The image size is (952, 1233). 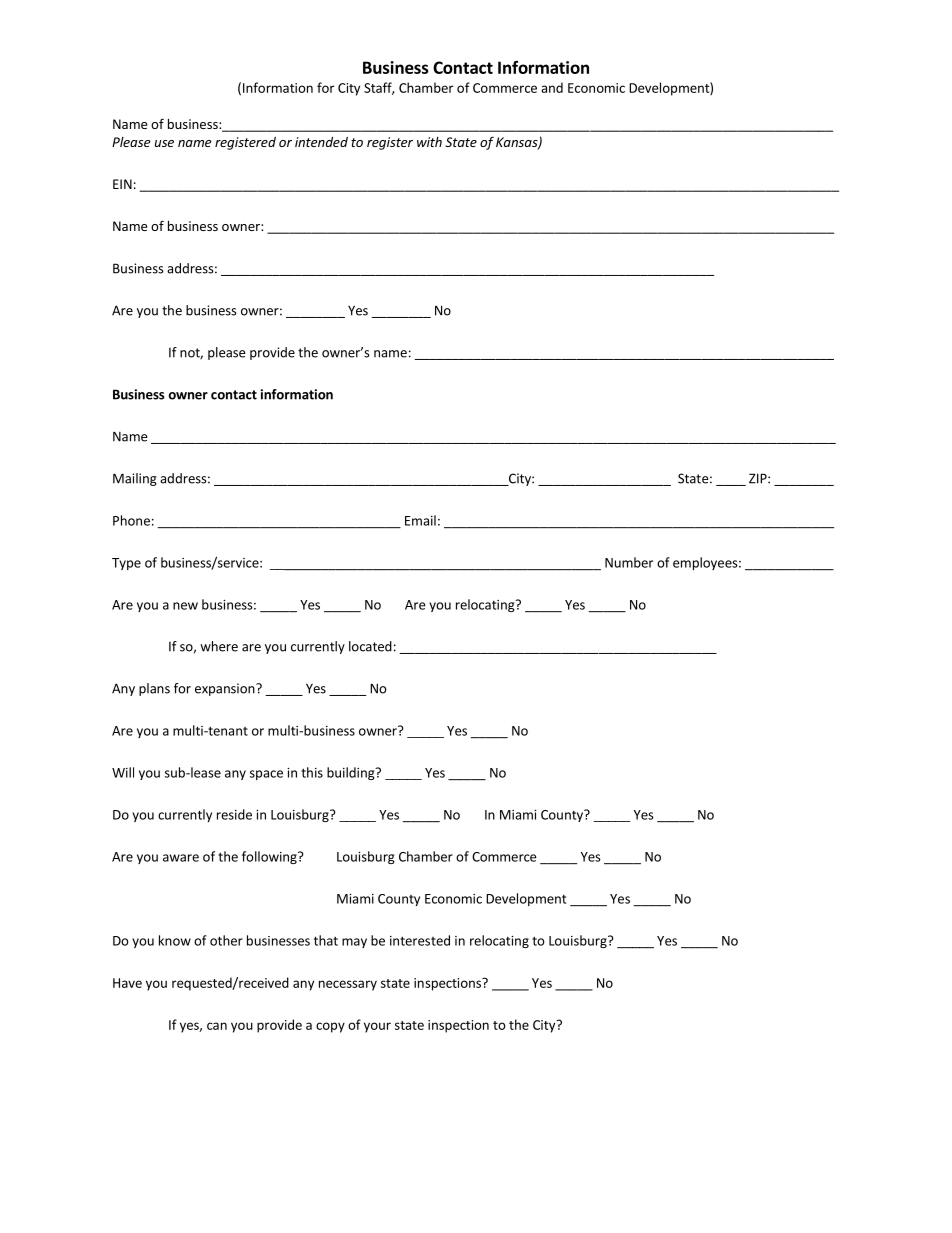 What do you see at coordinates (185, 606) in the image?
I see `new` at bounding box center [185, 606].
